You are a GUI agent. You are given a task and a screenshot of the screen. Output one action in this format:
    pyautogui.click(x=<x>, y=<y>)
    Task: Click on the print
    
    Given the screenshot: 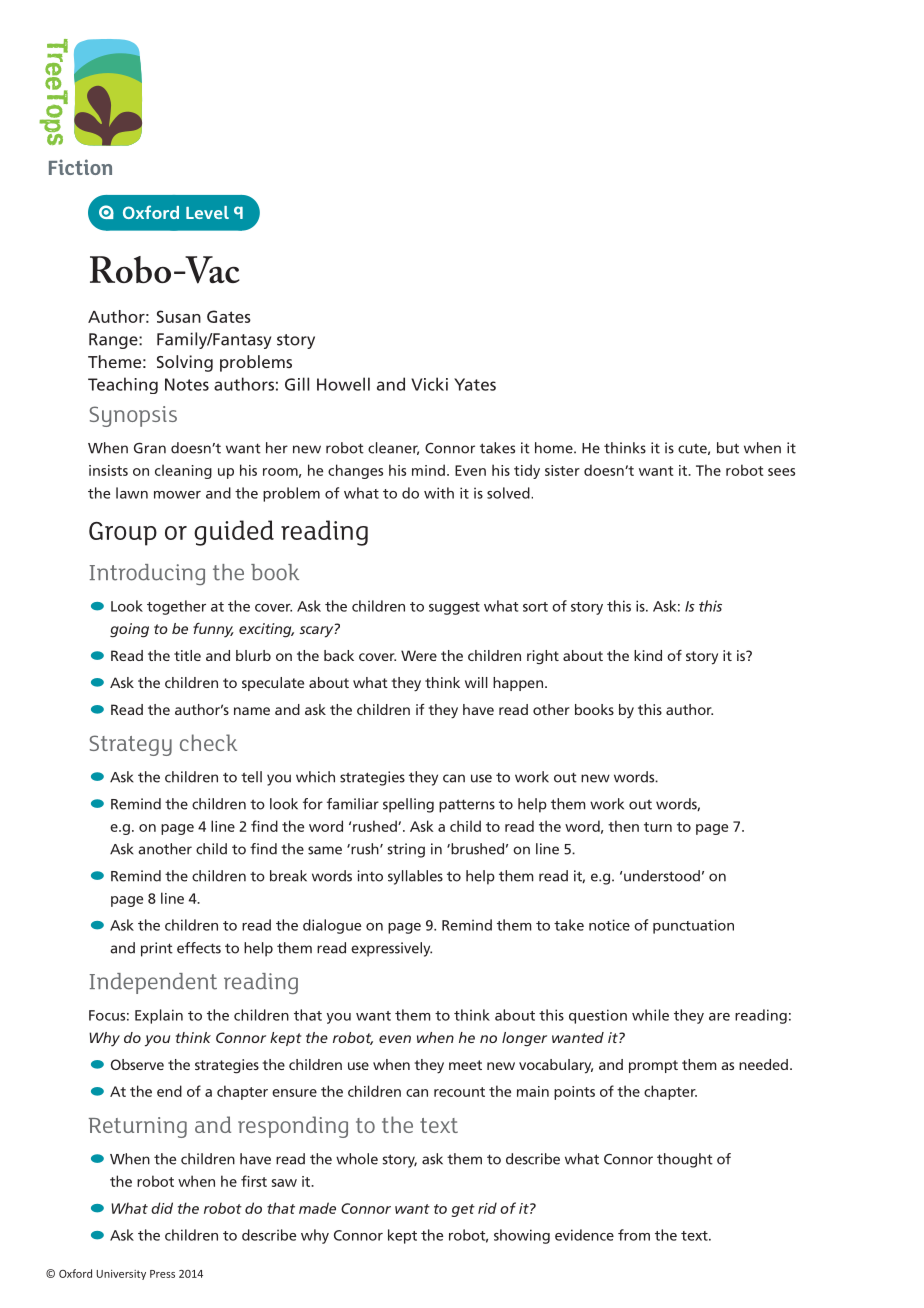 What is the action you would take?
    pyautogui.click(x=157, y=949)
